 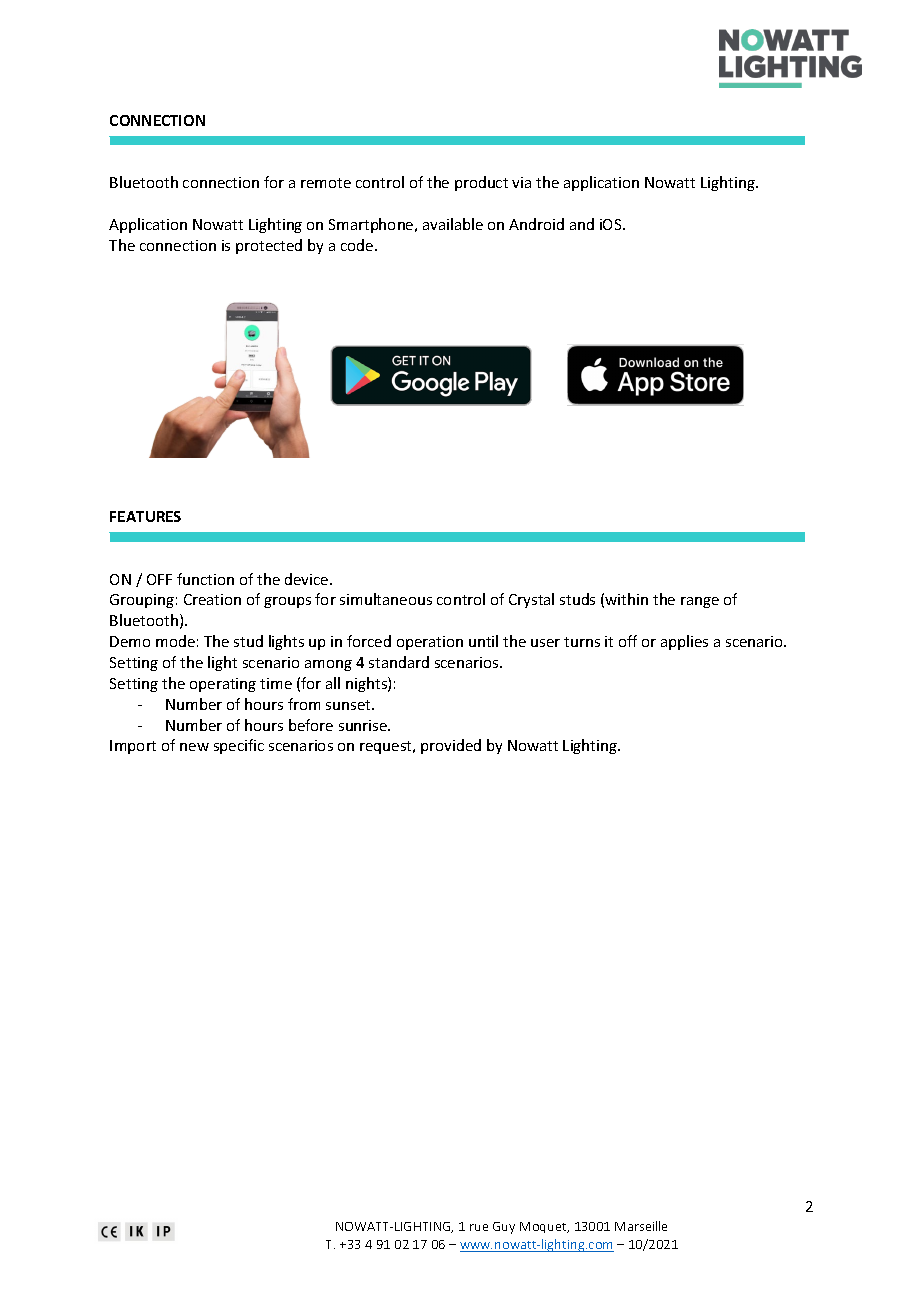 I want to click on Android, so click(x=536, y=224).
